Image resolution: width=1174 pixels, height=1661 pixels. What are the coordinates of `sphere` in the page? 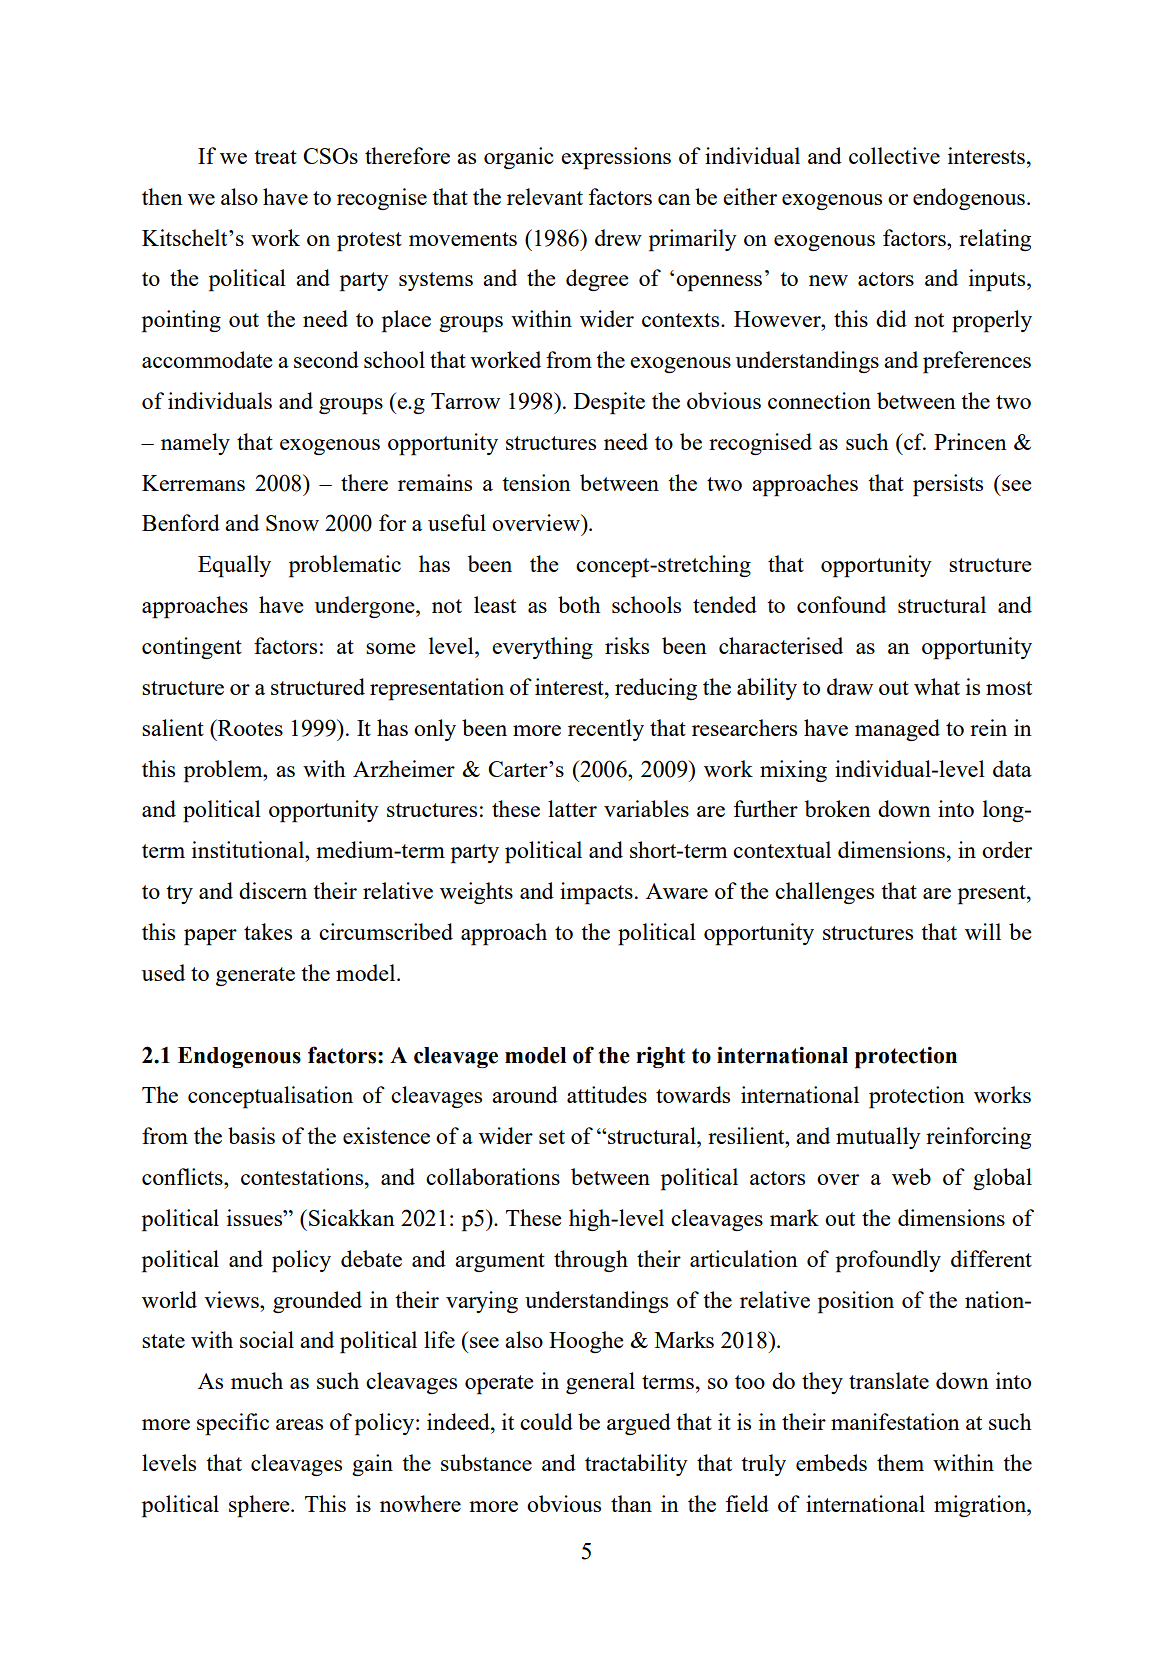 It's located at (260, 1506).
